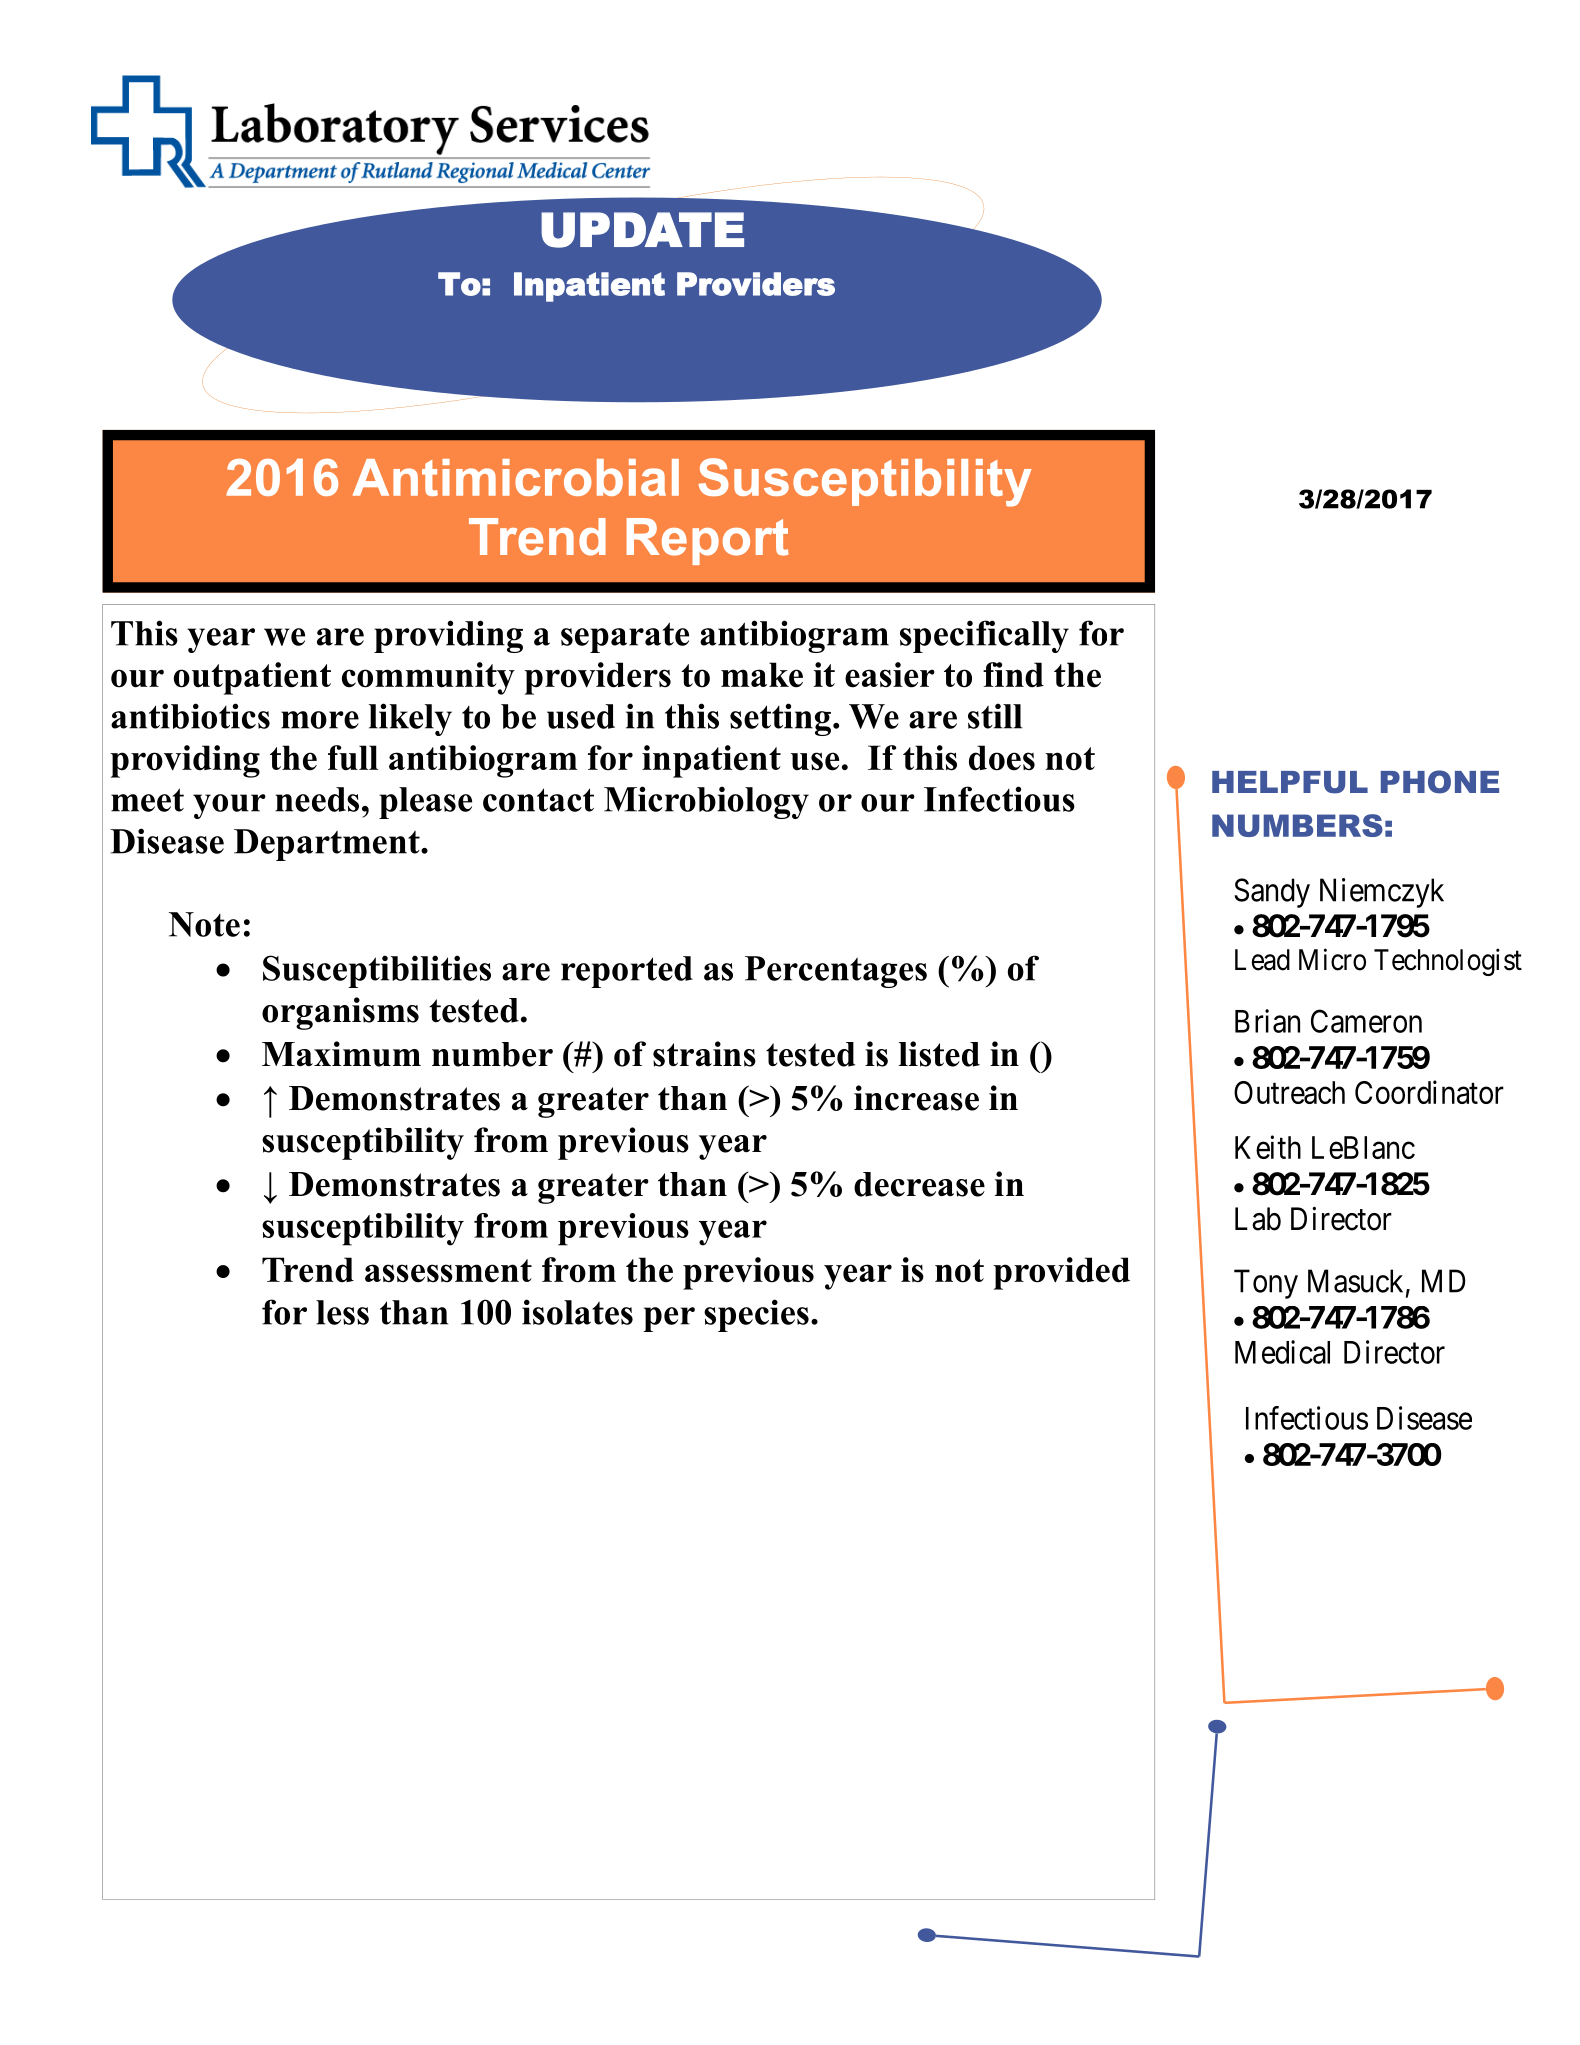 The image size is (1580, 2045). Describe the element at coordinates (1267, 1021) in the screenshot. I see `Brian` at that location.
